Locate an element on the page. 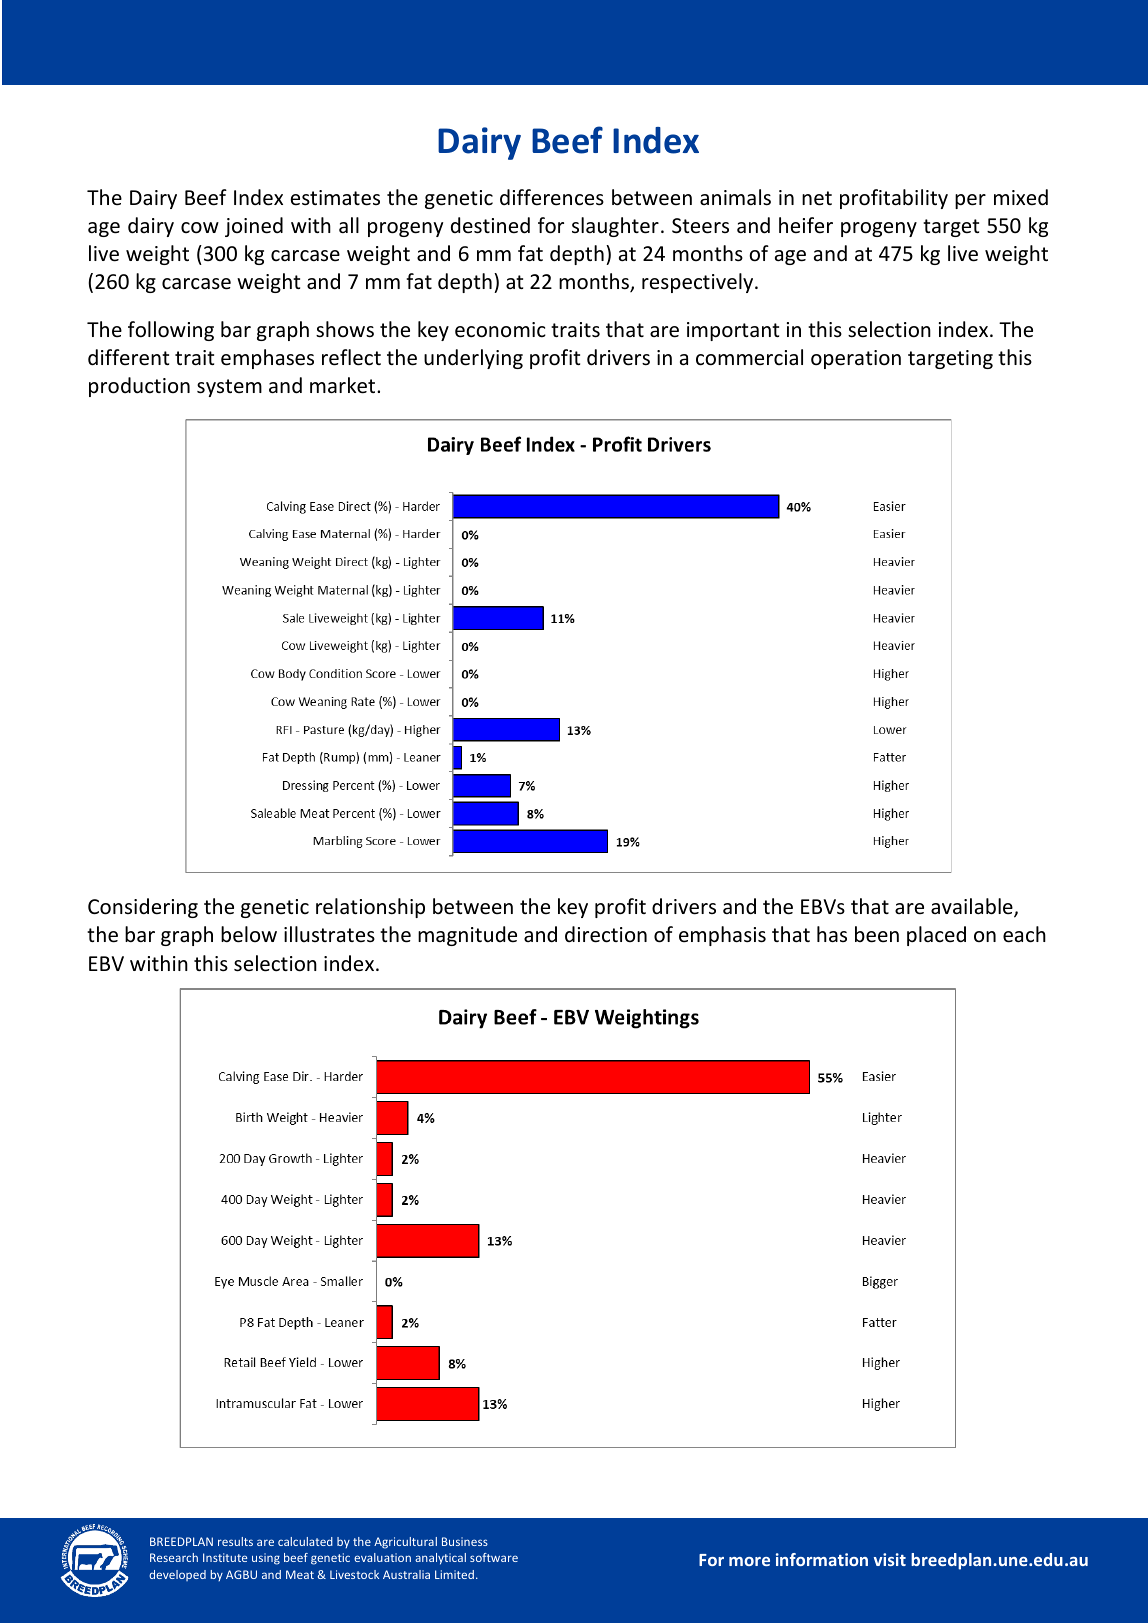  system is located at coordinates (229, 388).
